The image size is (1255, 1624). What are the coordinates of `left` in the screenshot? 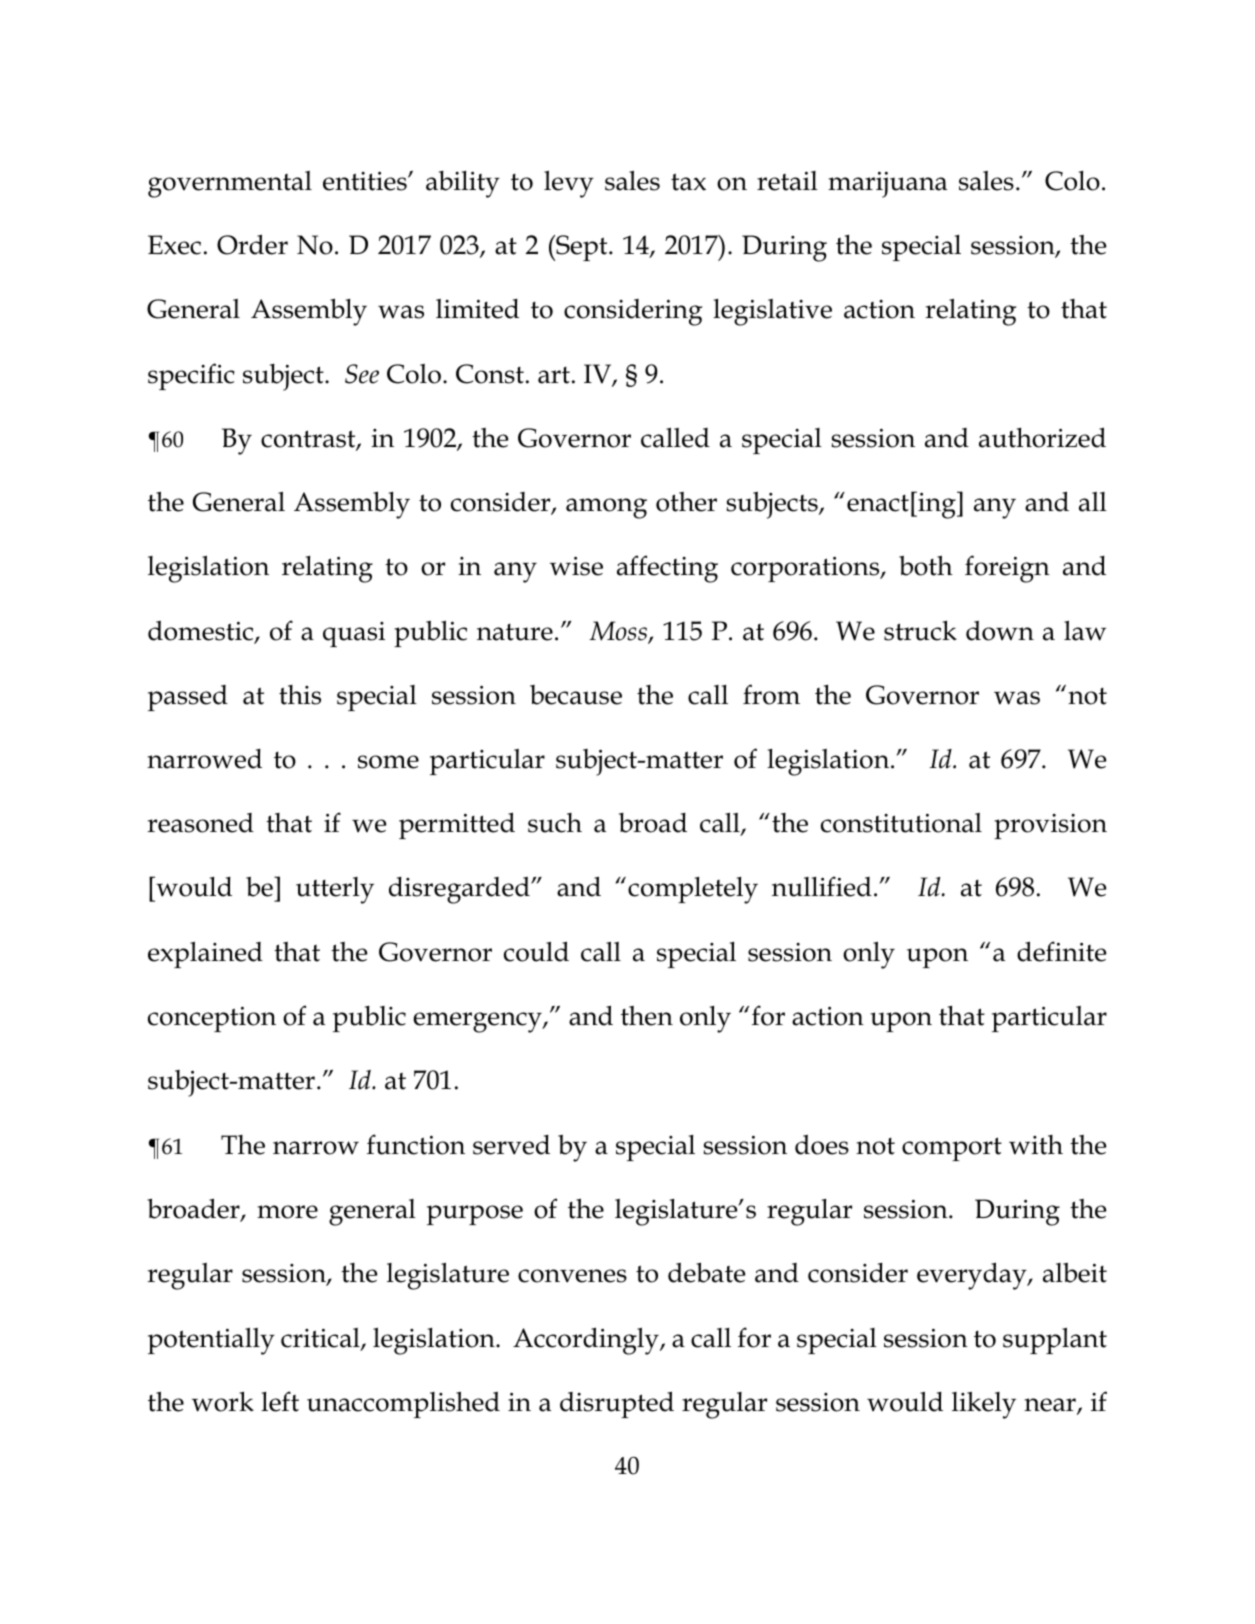 It's located at (280, 1401).
